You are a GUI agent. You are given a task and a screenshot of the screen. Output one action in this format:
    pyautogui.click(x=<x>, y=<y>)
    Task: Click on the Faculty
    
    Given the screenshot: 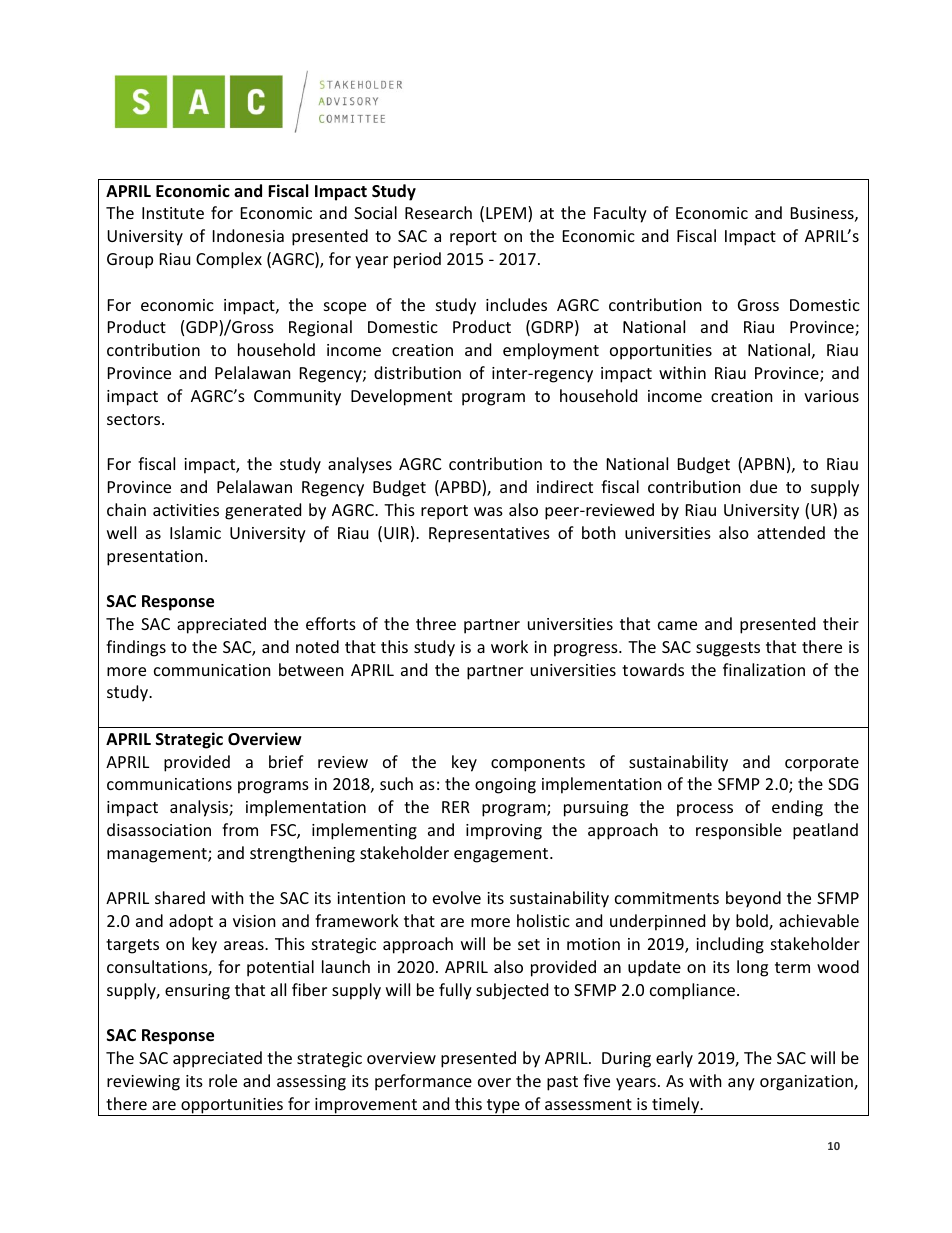 What is the action you would take?
    pyautogui.click(x=620, y=214)
